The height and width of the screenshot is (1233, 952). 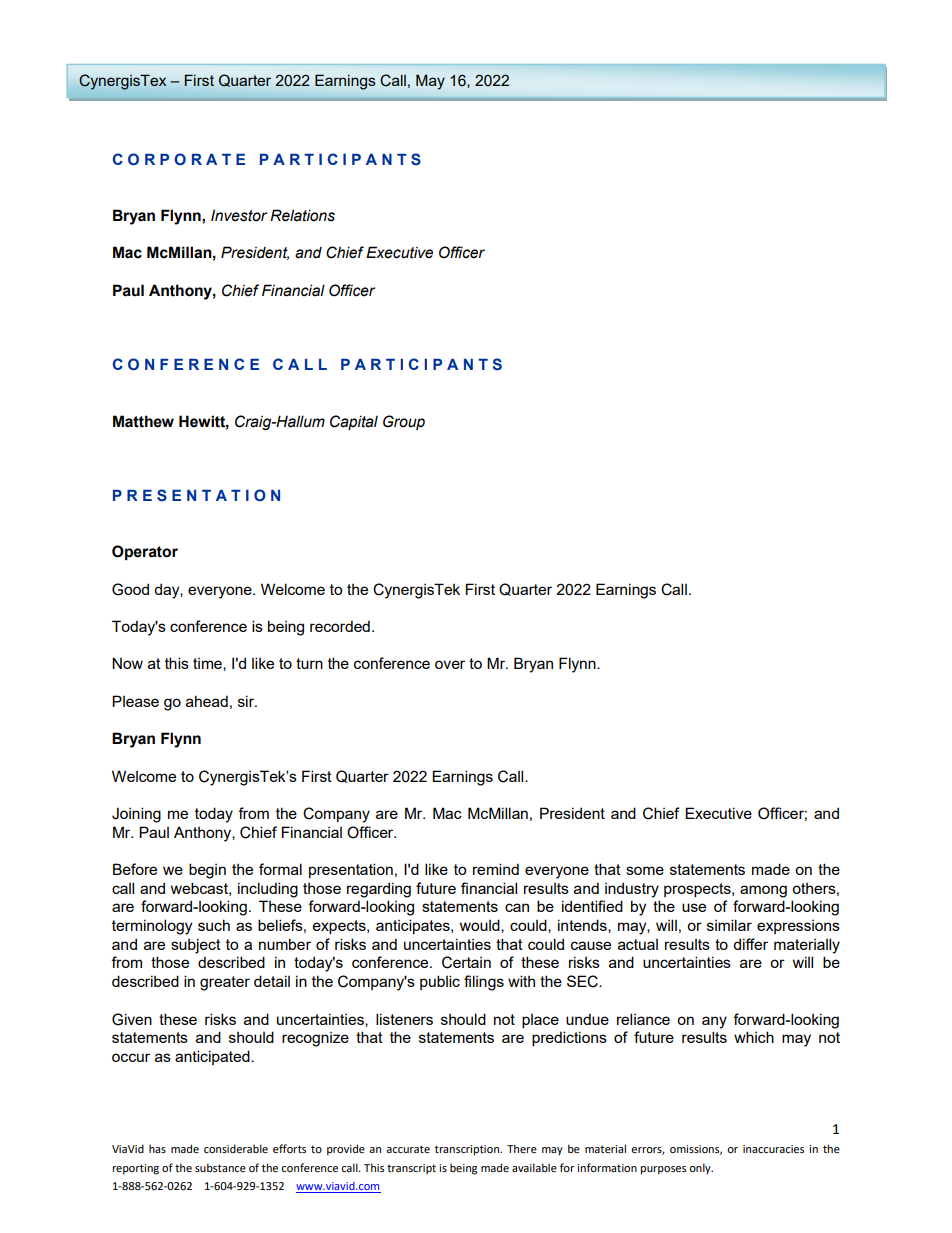 I want to click on Group, so click(x=404, y=422).
